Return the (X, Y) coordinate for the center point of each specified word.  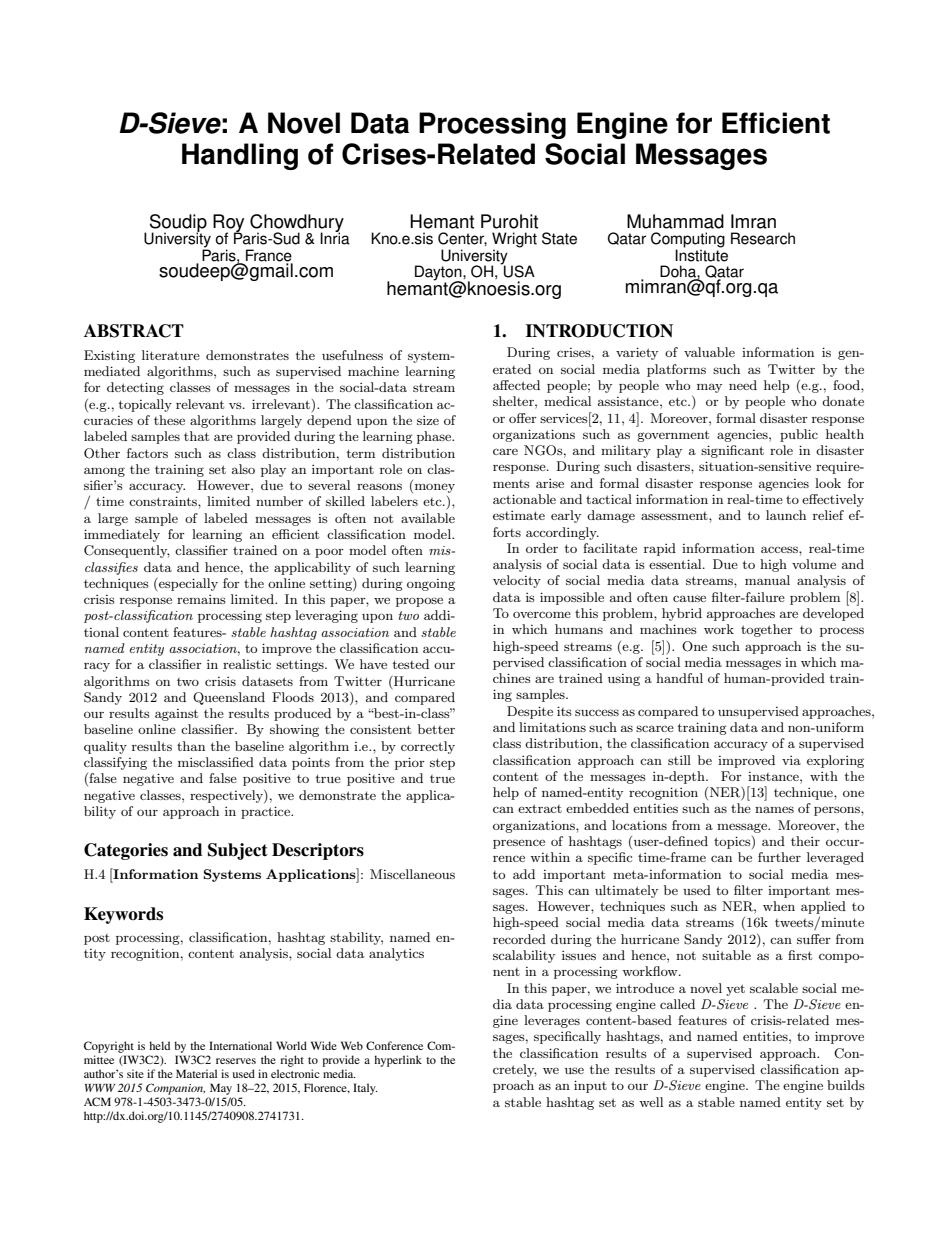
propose (419, 602)
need (743, 385)
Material (196, 1073)
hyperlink (398, 1061)
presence (519, 844)
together (767, 630)
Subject (238, 851)
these (169, 420)
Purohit (509, 221)
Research (763, 238)
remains (201, 599)
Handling (240, 156)
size (428, 420)
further (779, 857)
